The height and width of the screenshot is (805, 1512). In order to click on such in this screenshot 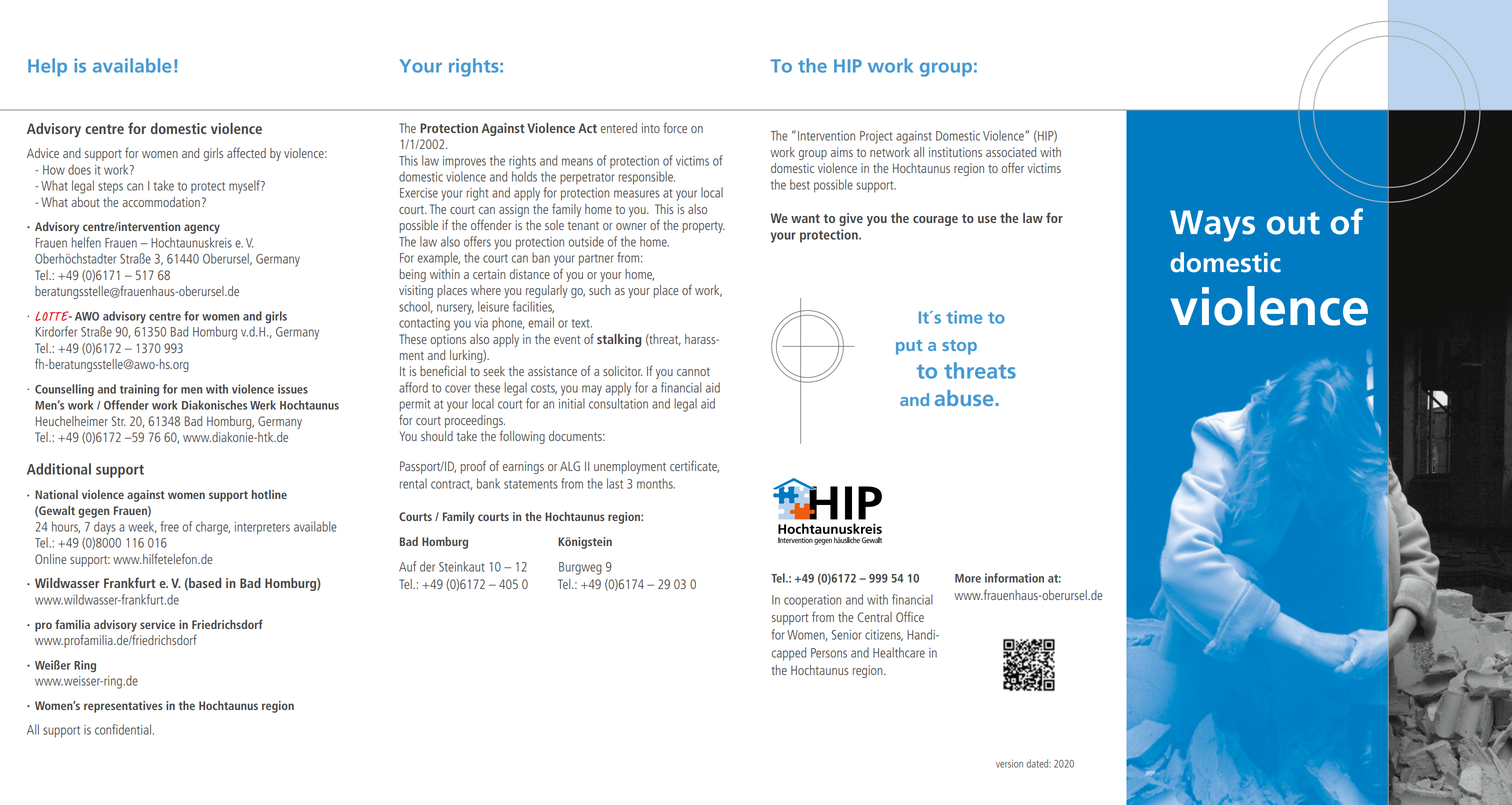, I will do `click(600, 290)`.
